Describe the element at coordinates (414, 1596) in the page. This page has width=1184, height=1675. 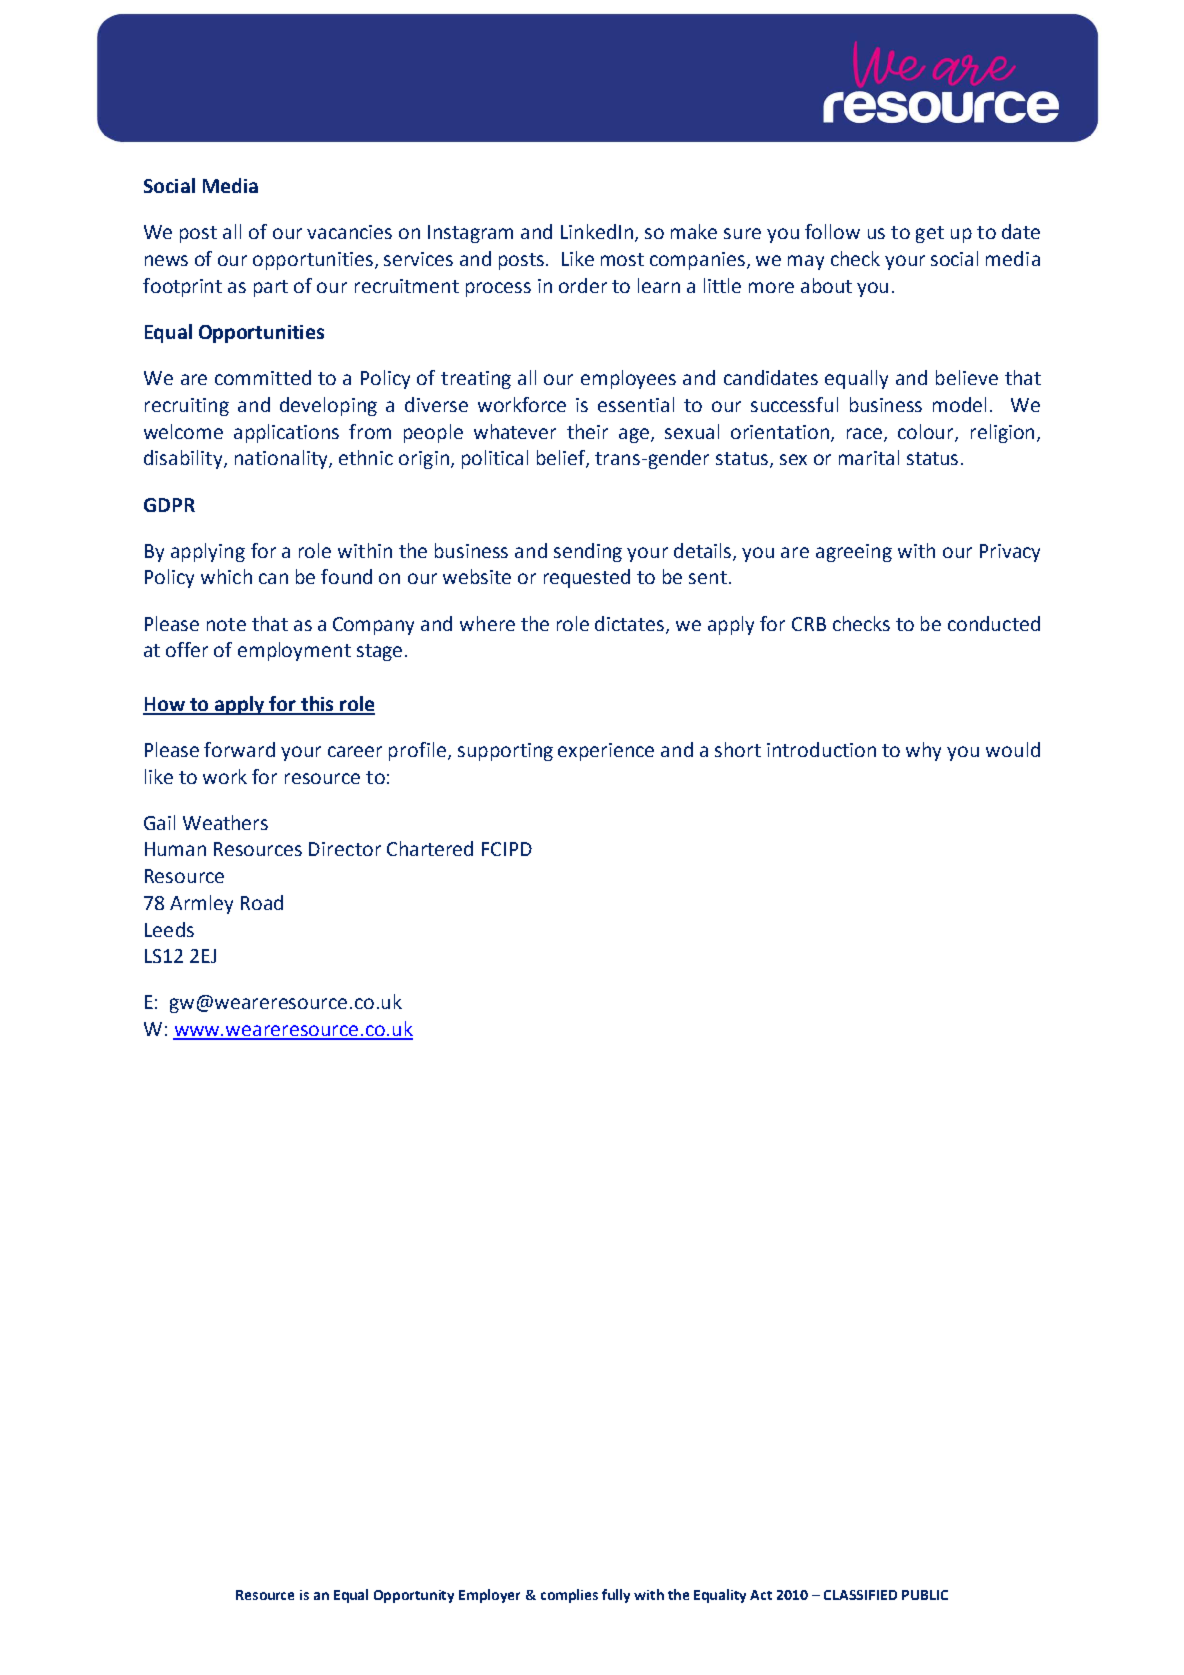
I see `Opportunity` at that location.
